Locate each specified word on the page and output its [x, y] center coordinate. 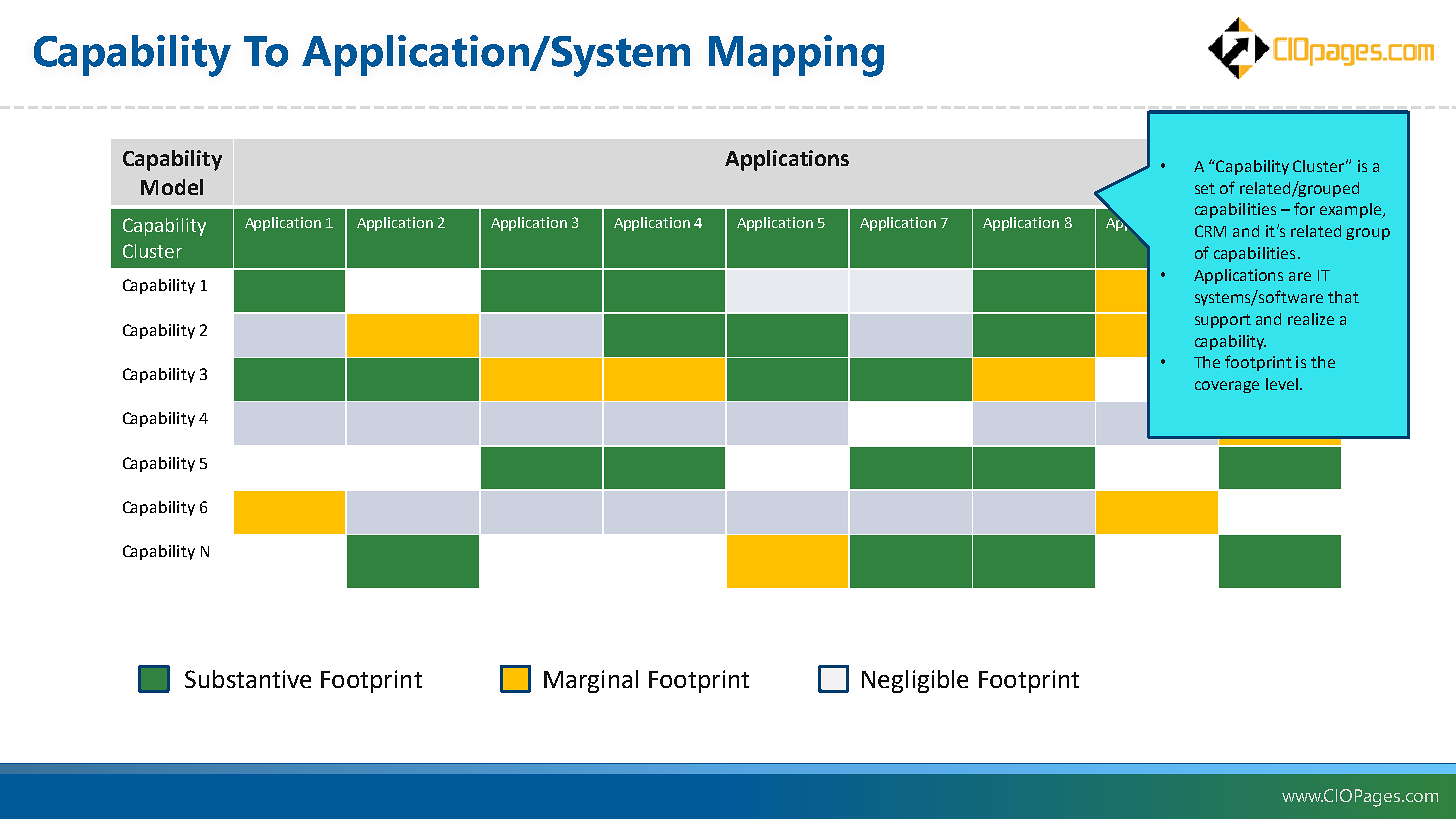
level [1282, 384]
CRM [1210, 231]
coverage [1227, 387]
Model [172, 187]
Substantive [248, 679]
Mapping [796, 56]
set [1205, 188]
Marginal [591, 681]
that [1343, 297]
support [1223, 321]
